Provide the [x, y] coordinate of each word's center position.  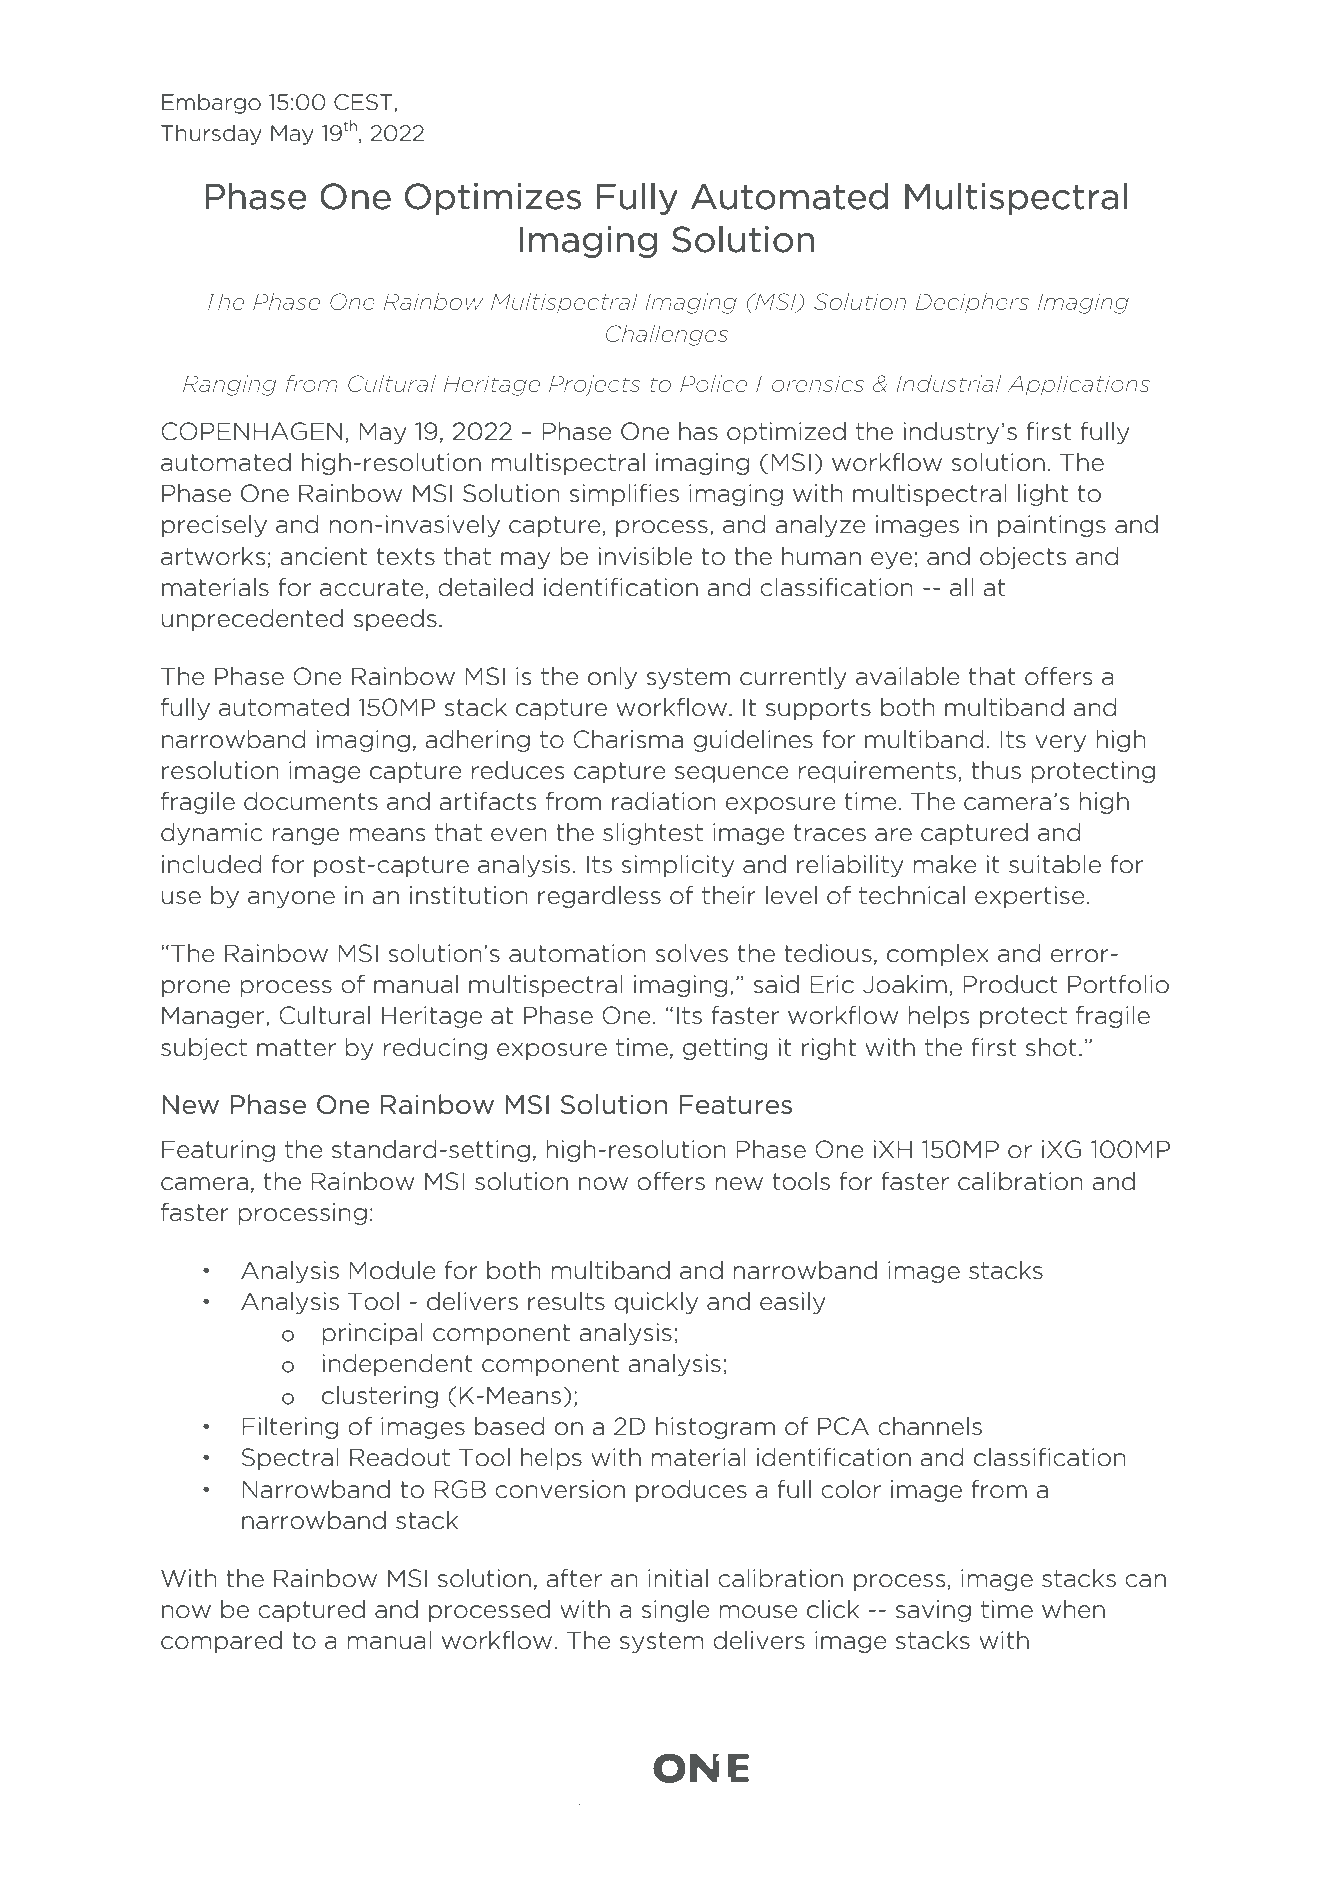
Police [713, 383]
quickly [656, 1303]
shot [1051, 1047]
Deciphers [972, 303]
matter [296, 1048]
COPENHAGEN [251, 431]
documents [311, 801]
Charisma [628, 739]
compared [221, 1642]
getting [725, 1049]
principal [372, 1334]
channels [930, 1426]
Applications [1078, 385]
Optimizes [493, 199]
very [1060, 743]
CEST [364, 103]
